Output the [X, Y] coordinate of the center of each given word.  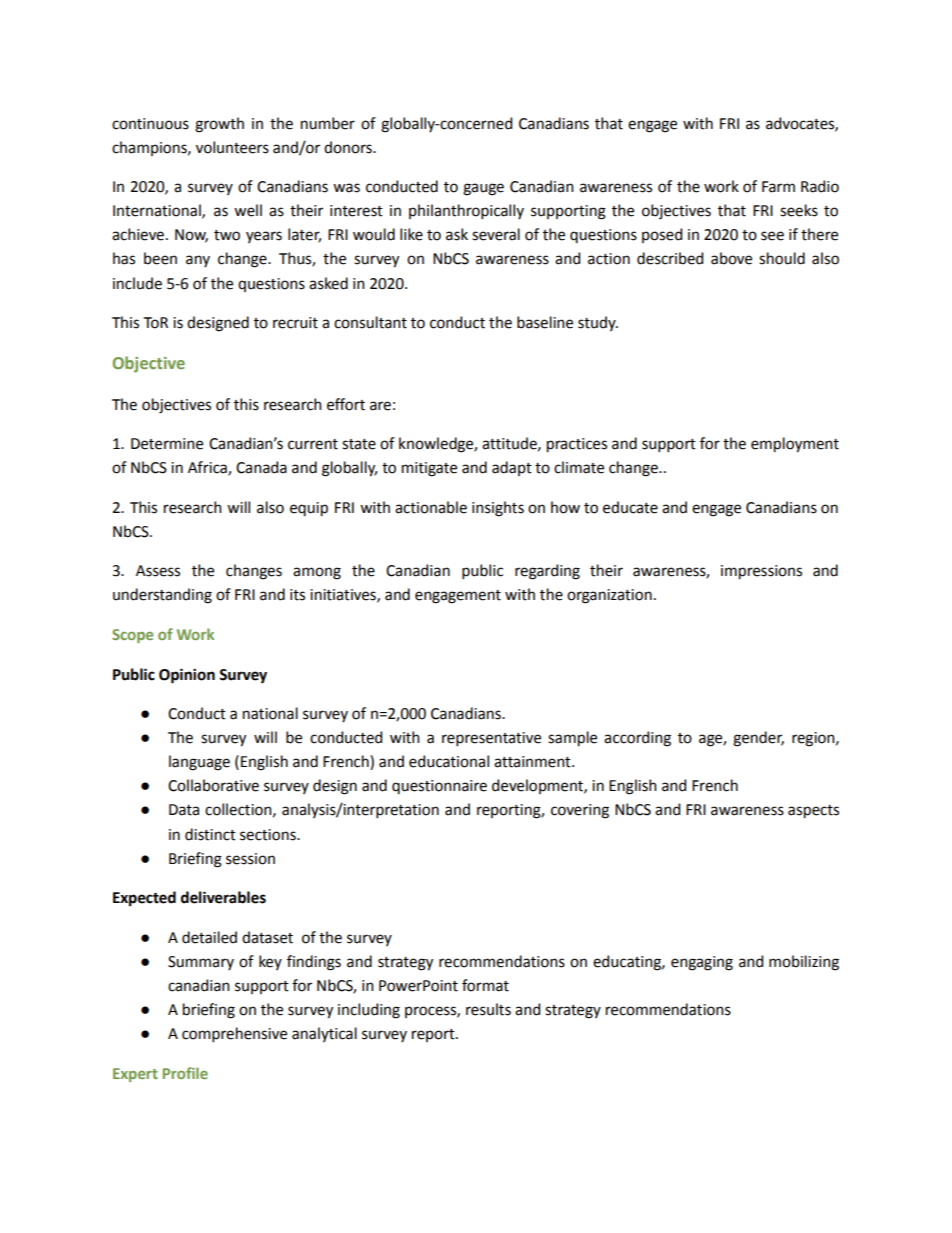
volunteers [232, 147]
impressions [761, 572]
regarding [547, 572]
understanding [162, 596]
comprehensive [234, 1034]
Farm [778, 187]
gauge [483, 189]
